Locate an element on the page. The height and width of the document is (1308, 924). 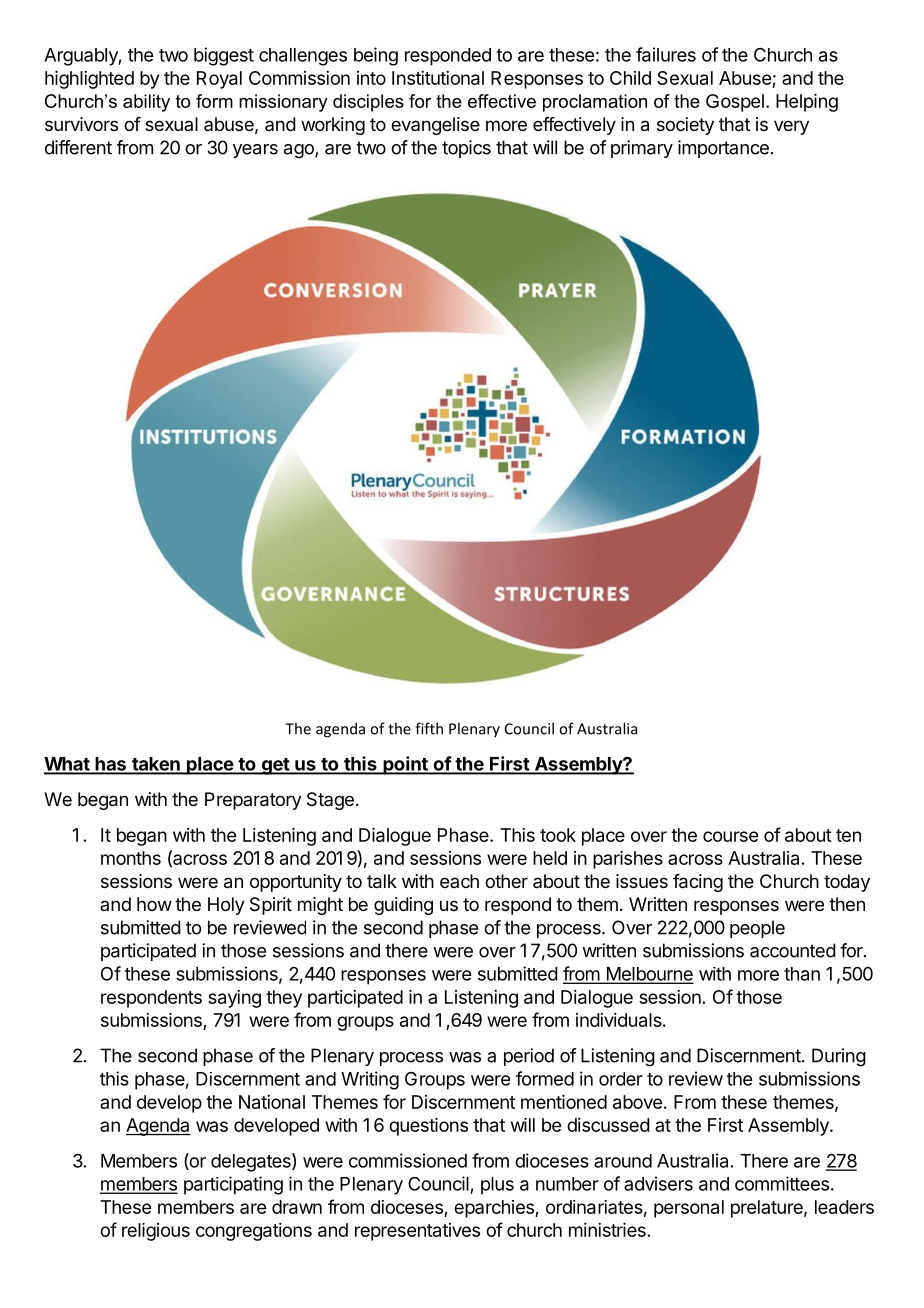
taken is located at coordinates (156, 765).
